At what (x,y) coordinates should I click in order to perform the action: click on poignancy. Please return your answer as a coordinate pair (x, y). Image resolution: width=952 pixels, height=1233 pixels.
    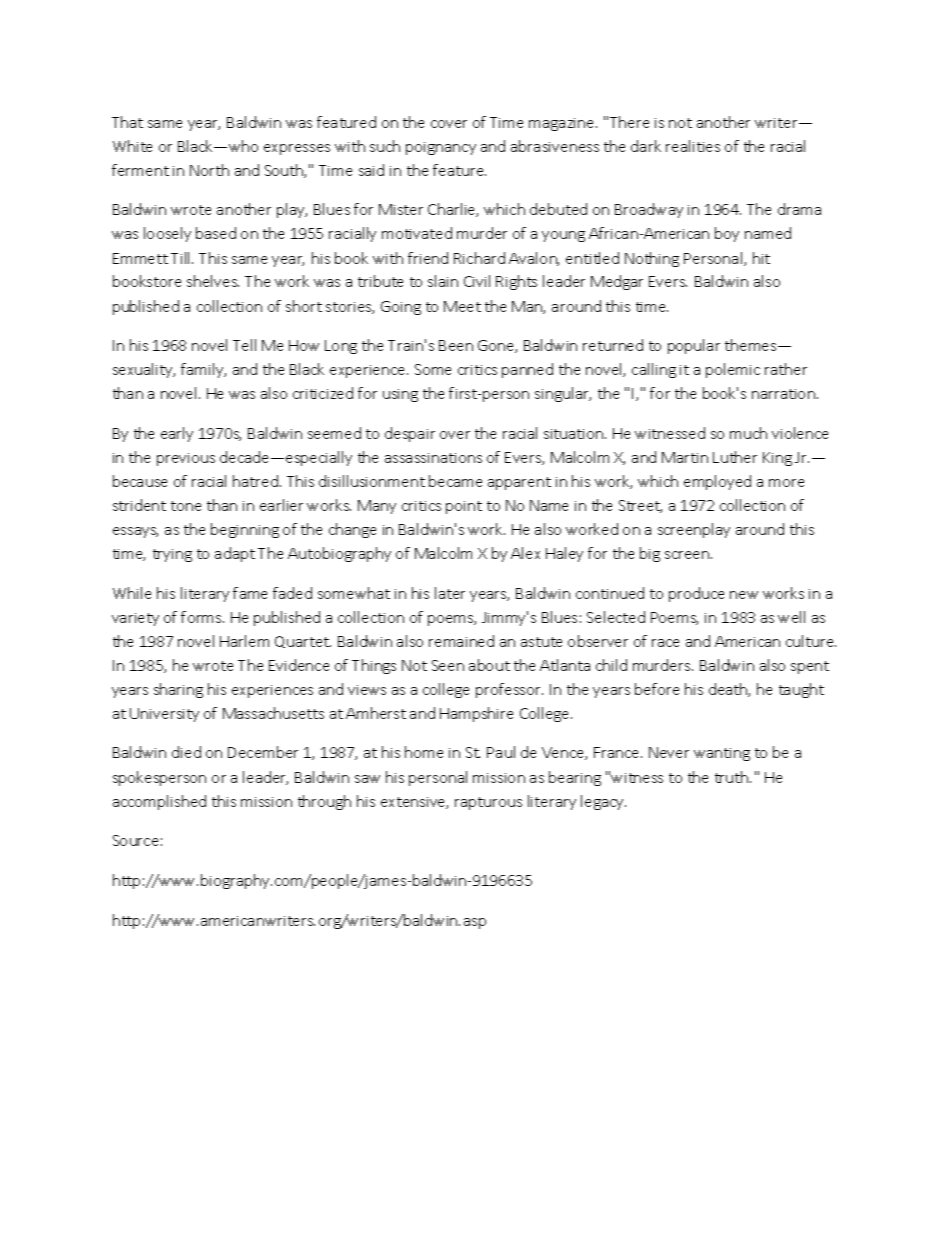
    Looking at the image, I should click on (441, 148).
